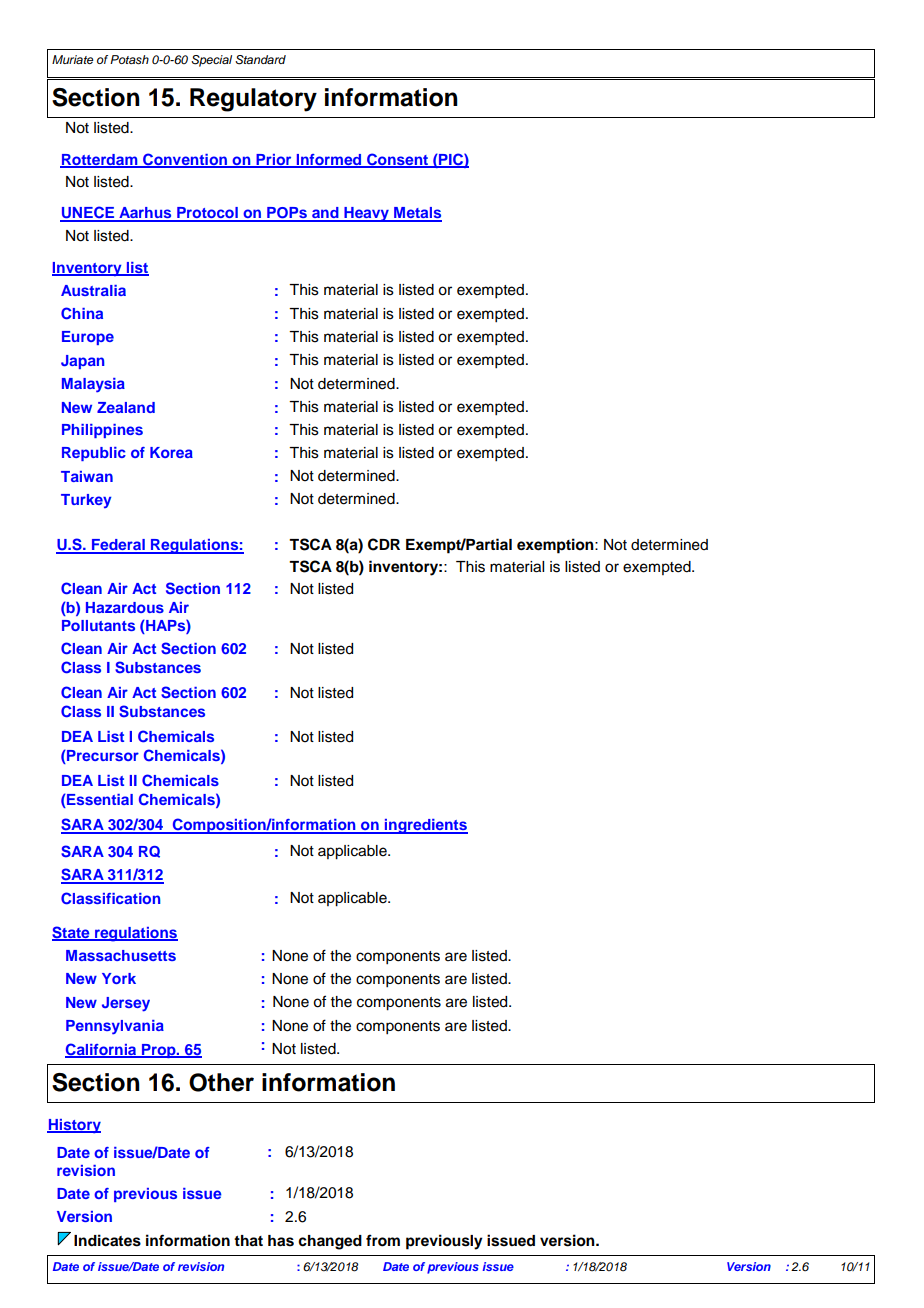 This image has width=924, height=1308. Describe the element at coordinates (93, 385) in the image. I see `Malaysia` at that location.
